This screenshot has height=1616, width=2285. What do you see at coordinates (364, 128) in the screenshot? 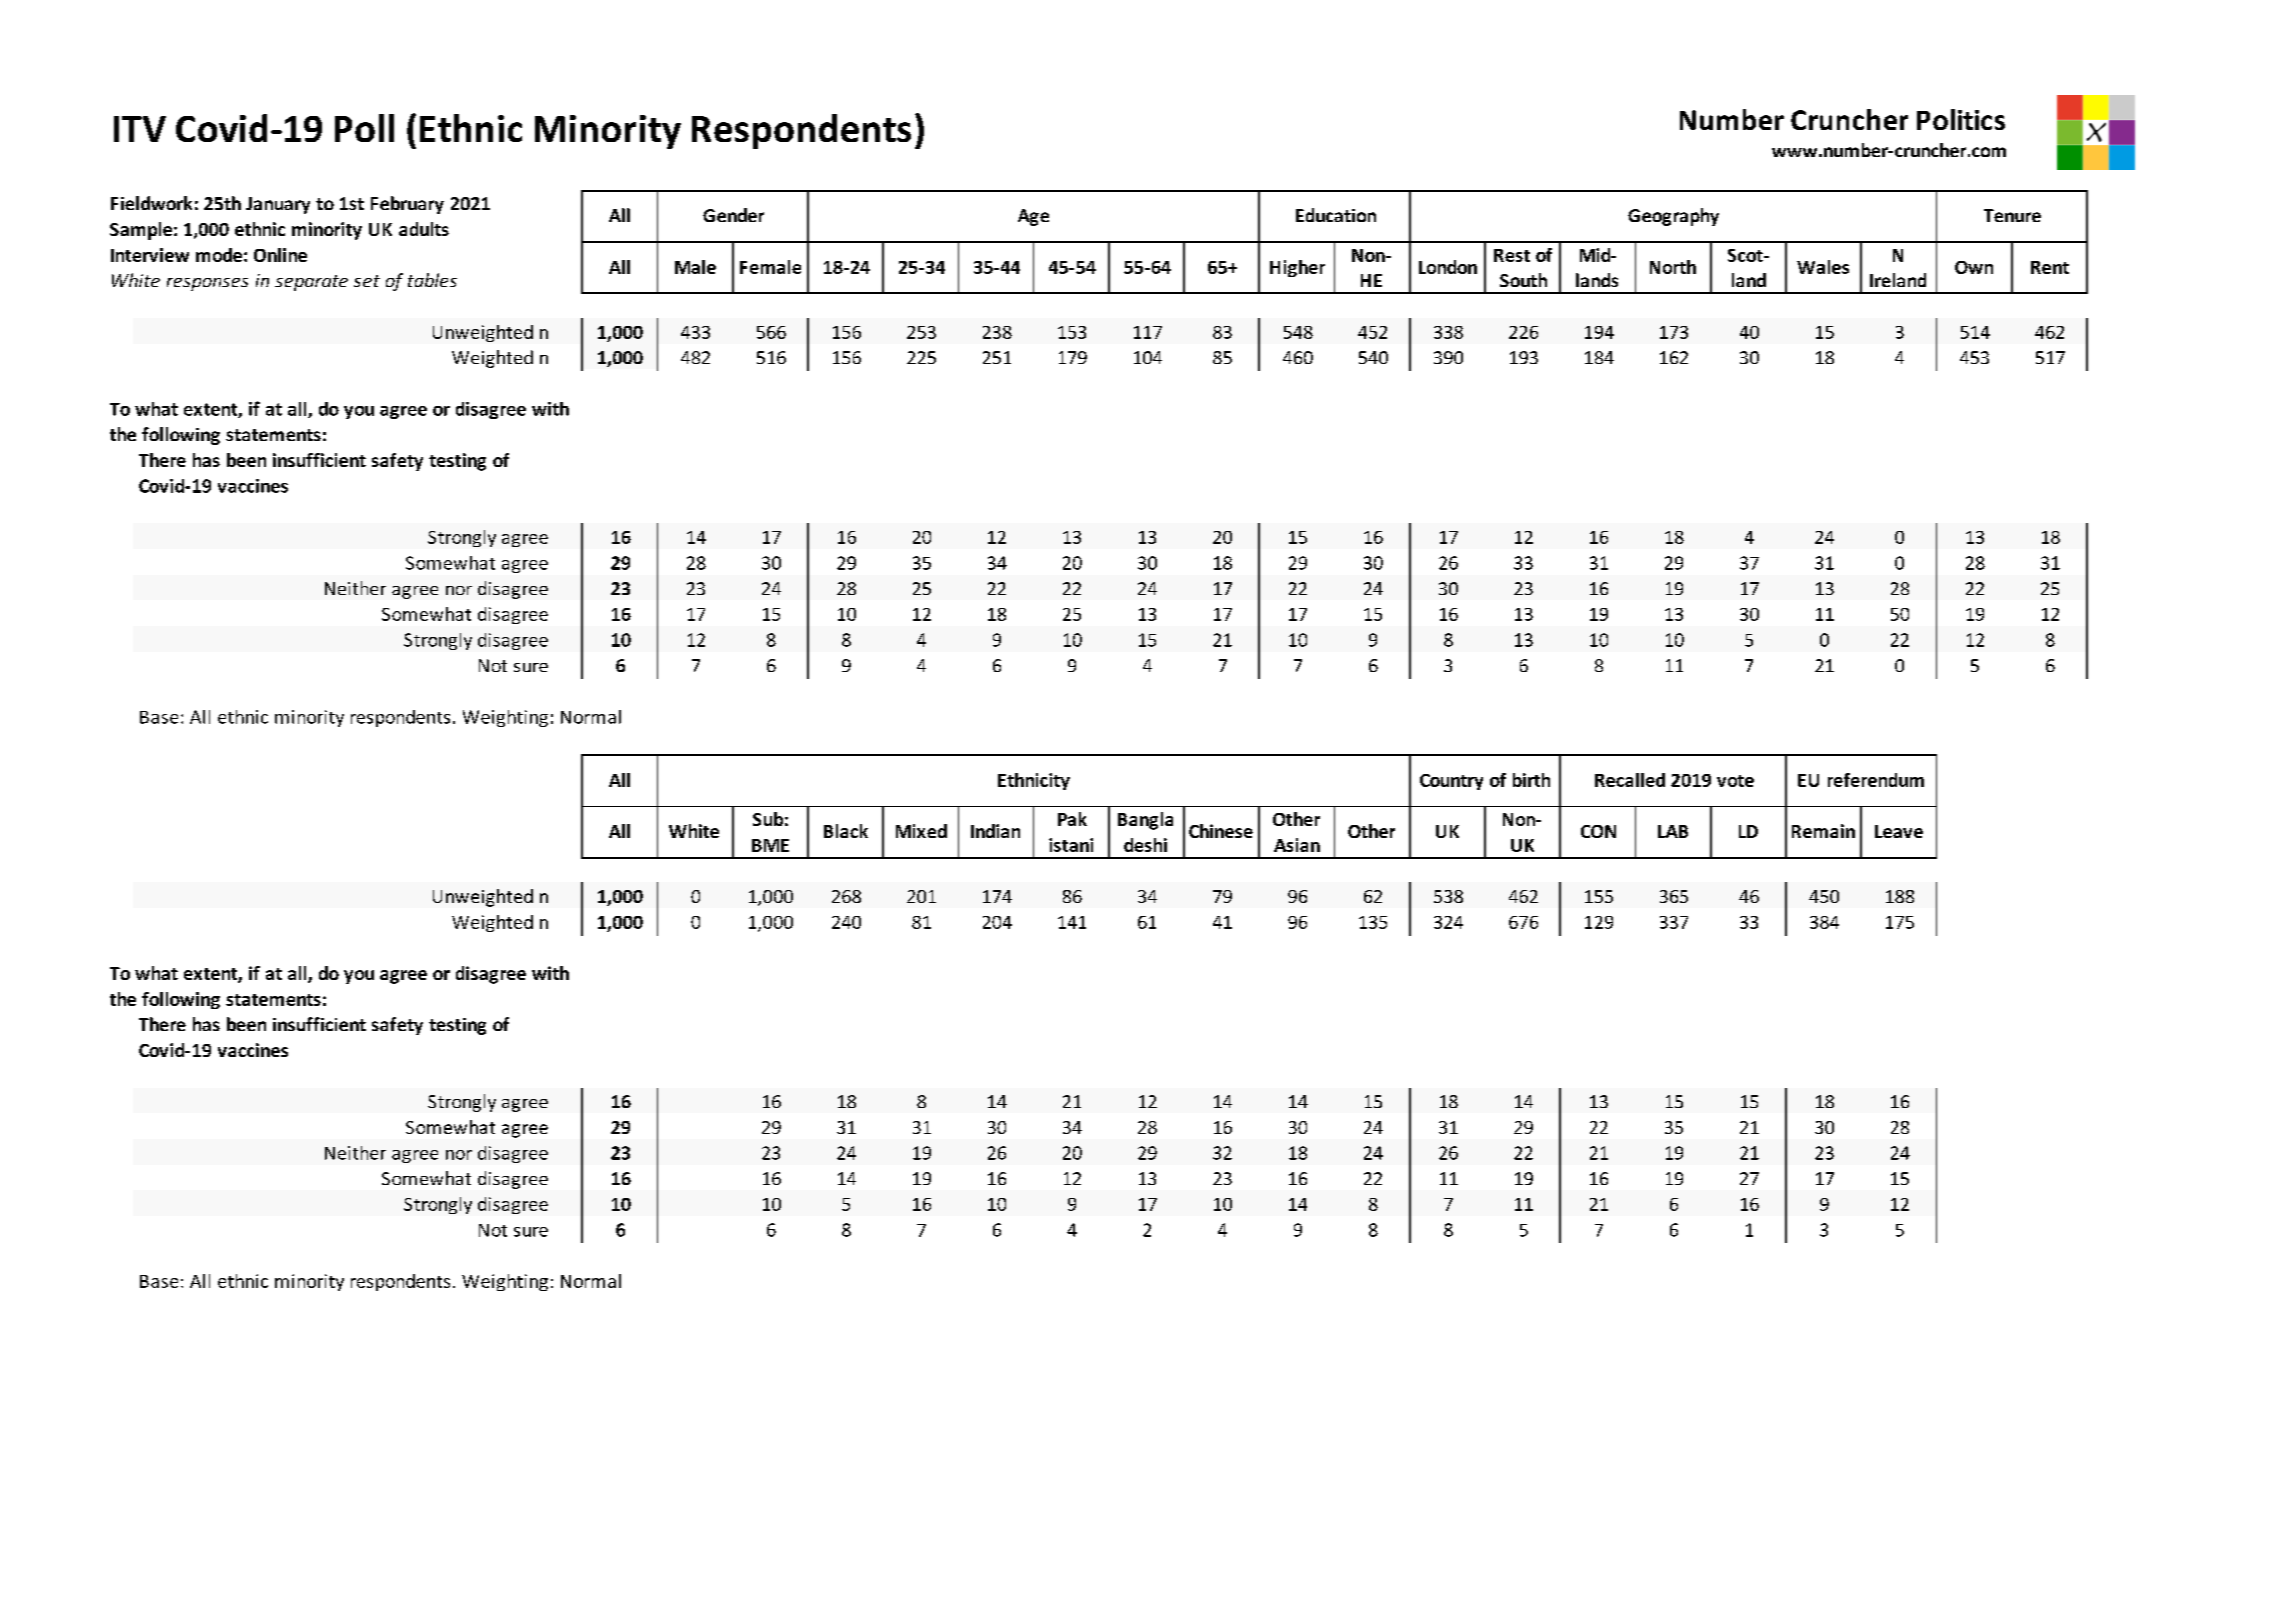
I see `Poll` at bounding box center [364, 128].
